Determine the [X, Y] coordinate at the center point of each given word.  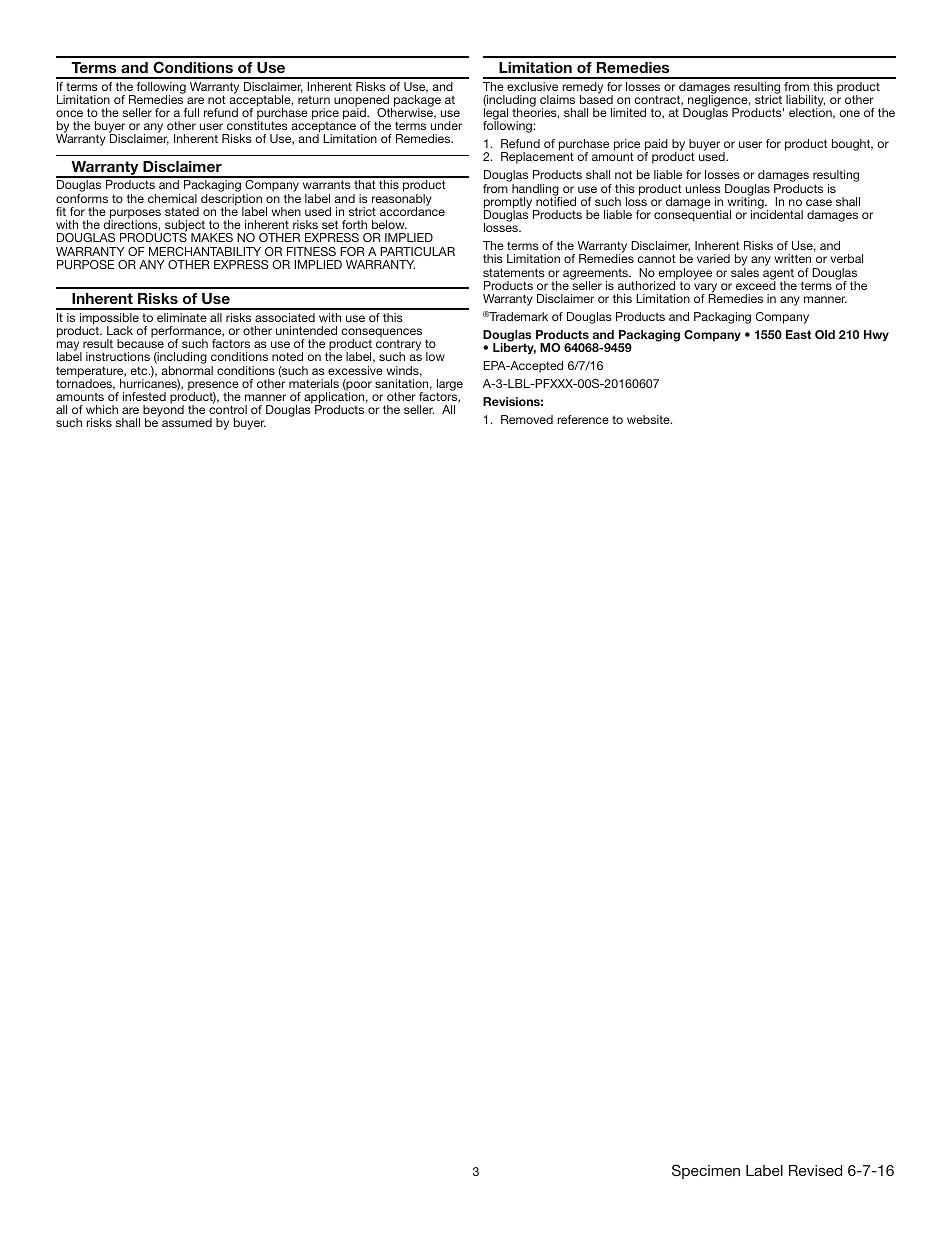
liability [805, 102]
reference [583, 419]
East [798, 334]
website [649, 419]
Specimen [706, 1171]
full [191, 112]
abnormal [187, 370]
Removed [527, 419]
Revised [815, 1170]
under [446, 125]
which [102, 409]
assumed [187, 422]
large [450, 386]
